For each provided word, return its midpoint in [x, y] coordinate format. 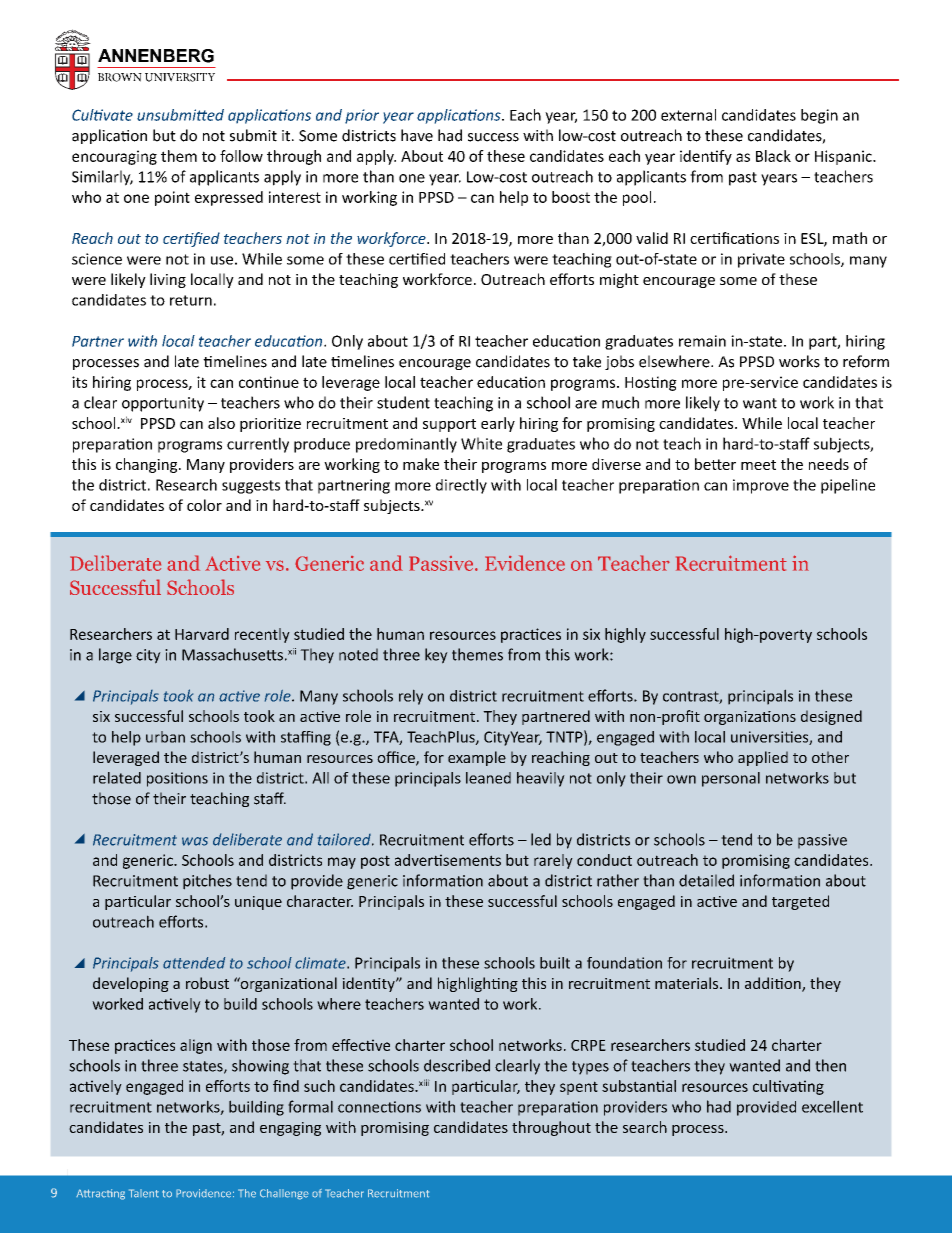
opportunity [163, 404]
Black [773, 156]
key [436, 656]
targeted [800, 902]
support [449, 425]
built [555, 963]
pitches [207, 882]
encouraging [114, 157]
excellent [832, 1106]
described [457, 1065]
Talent [144, 1193]
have [417, 135]
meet [758, 465]
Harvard [202, 634]
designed [831, 717]
